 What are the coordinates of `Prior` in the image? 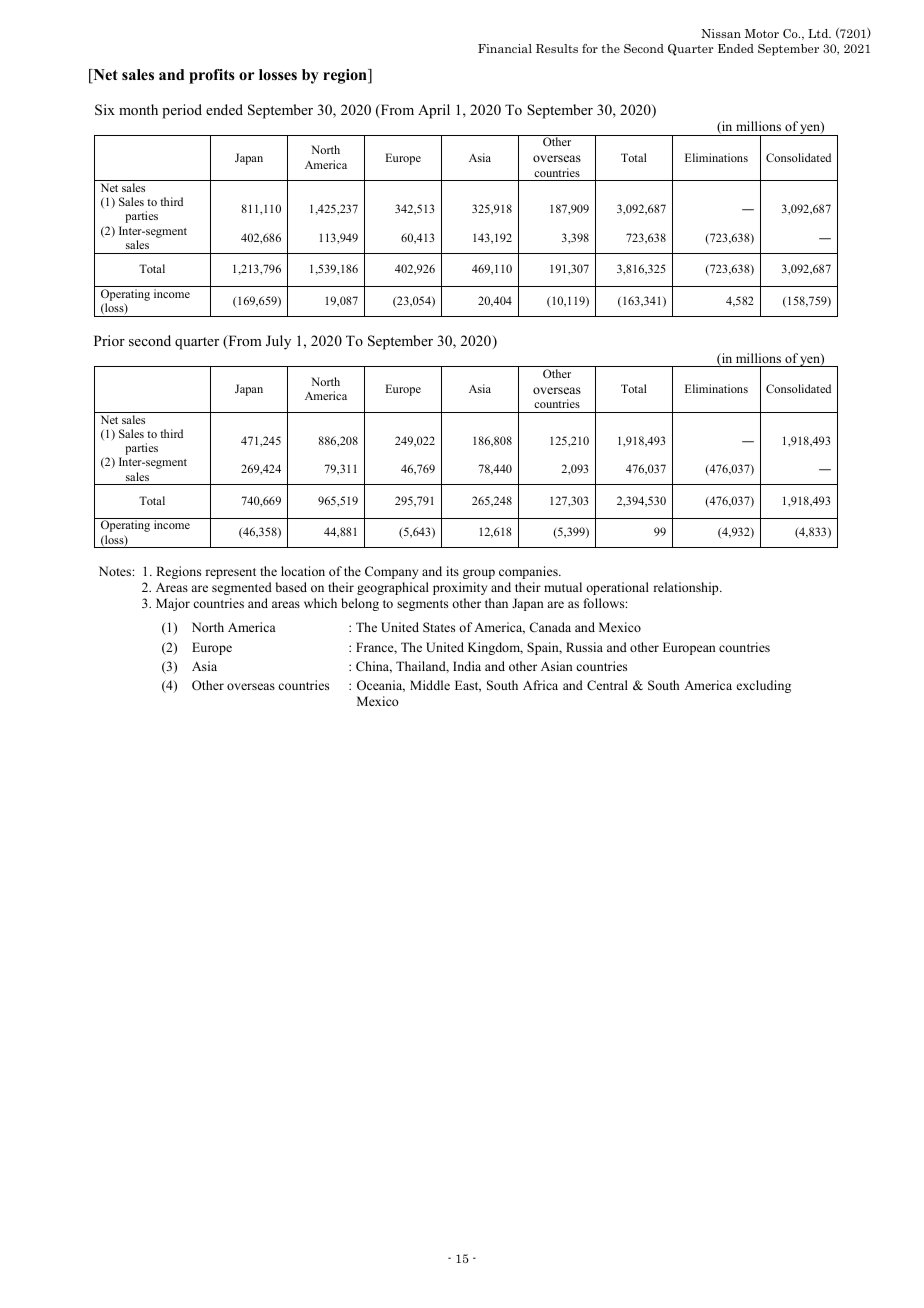 It's located at (109, 340).
